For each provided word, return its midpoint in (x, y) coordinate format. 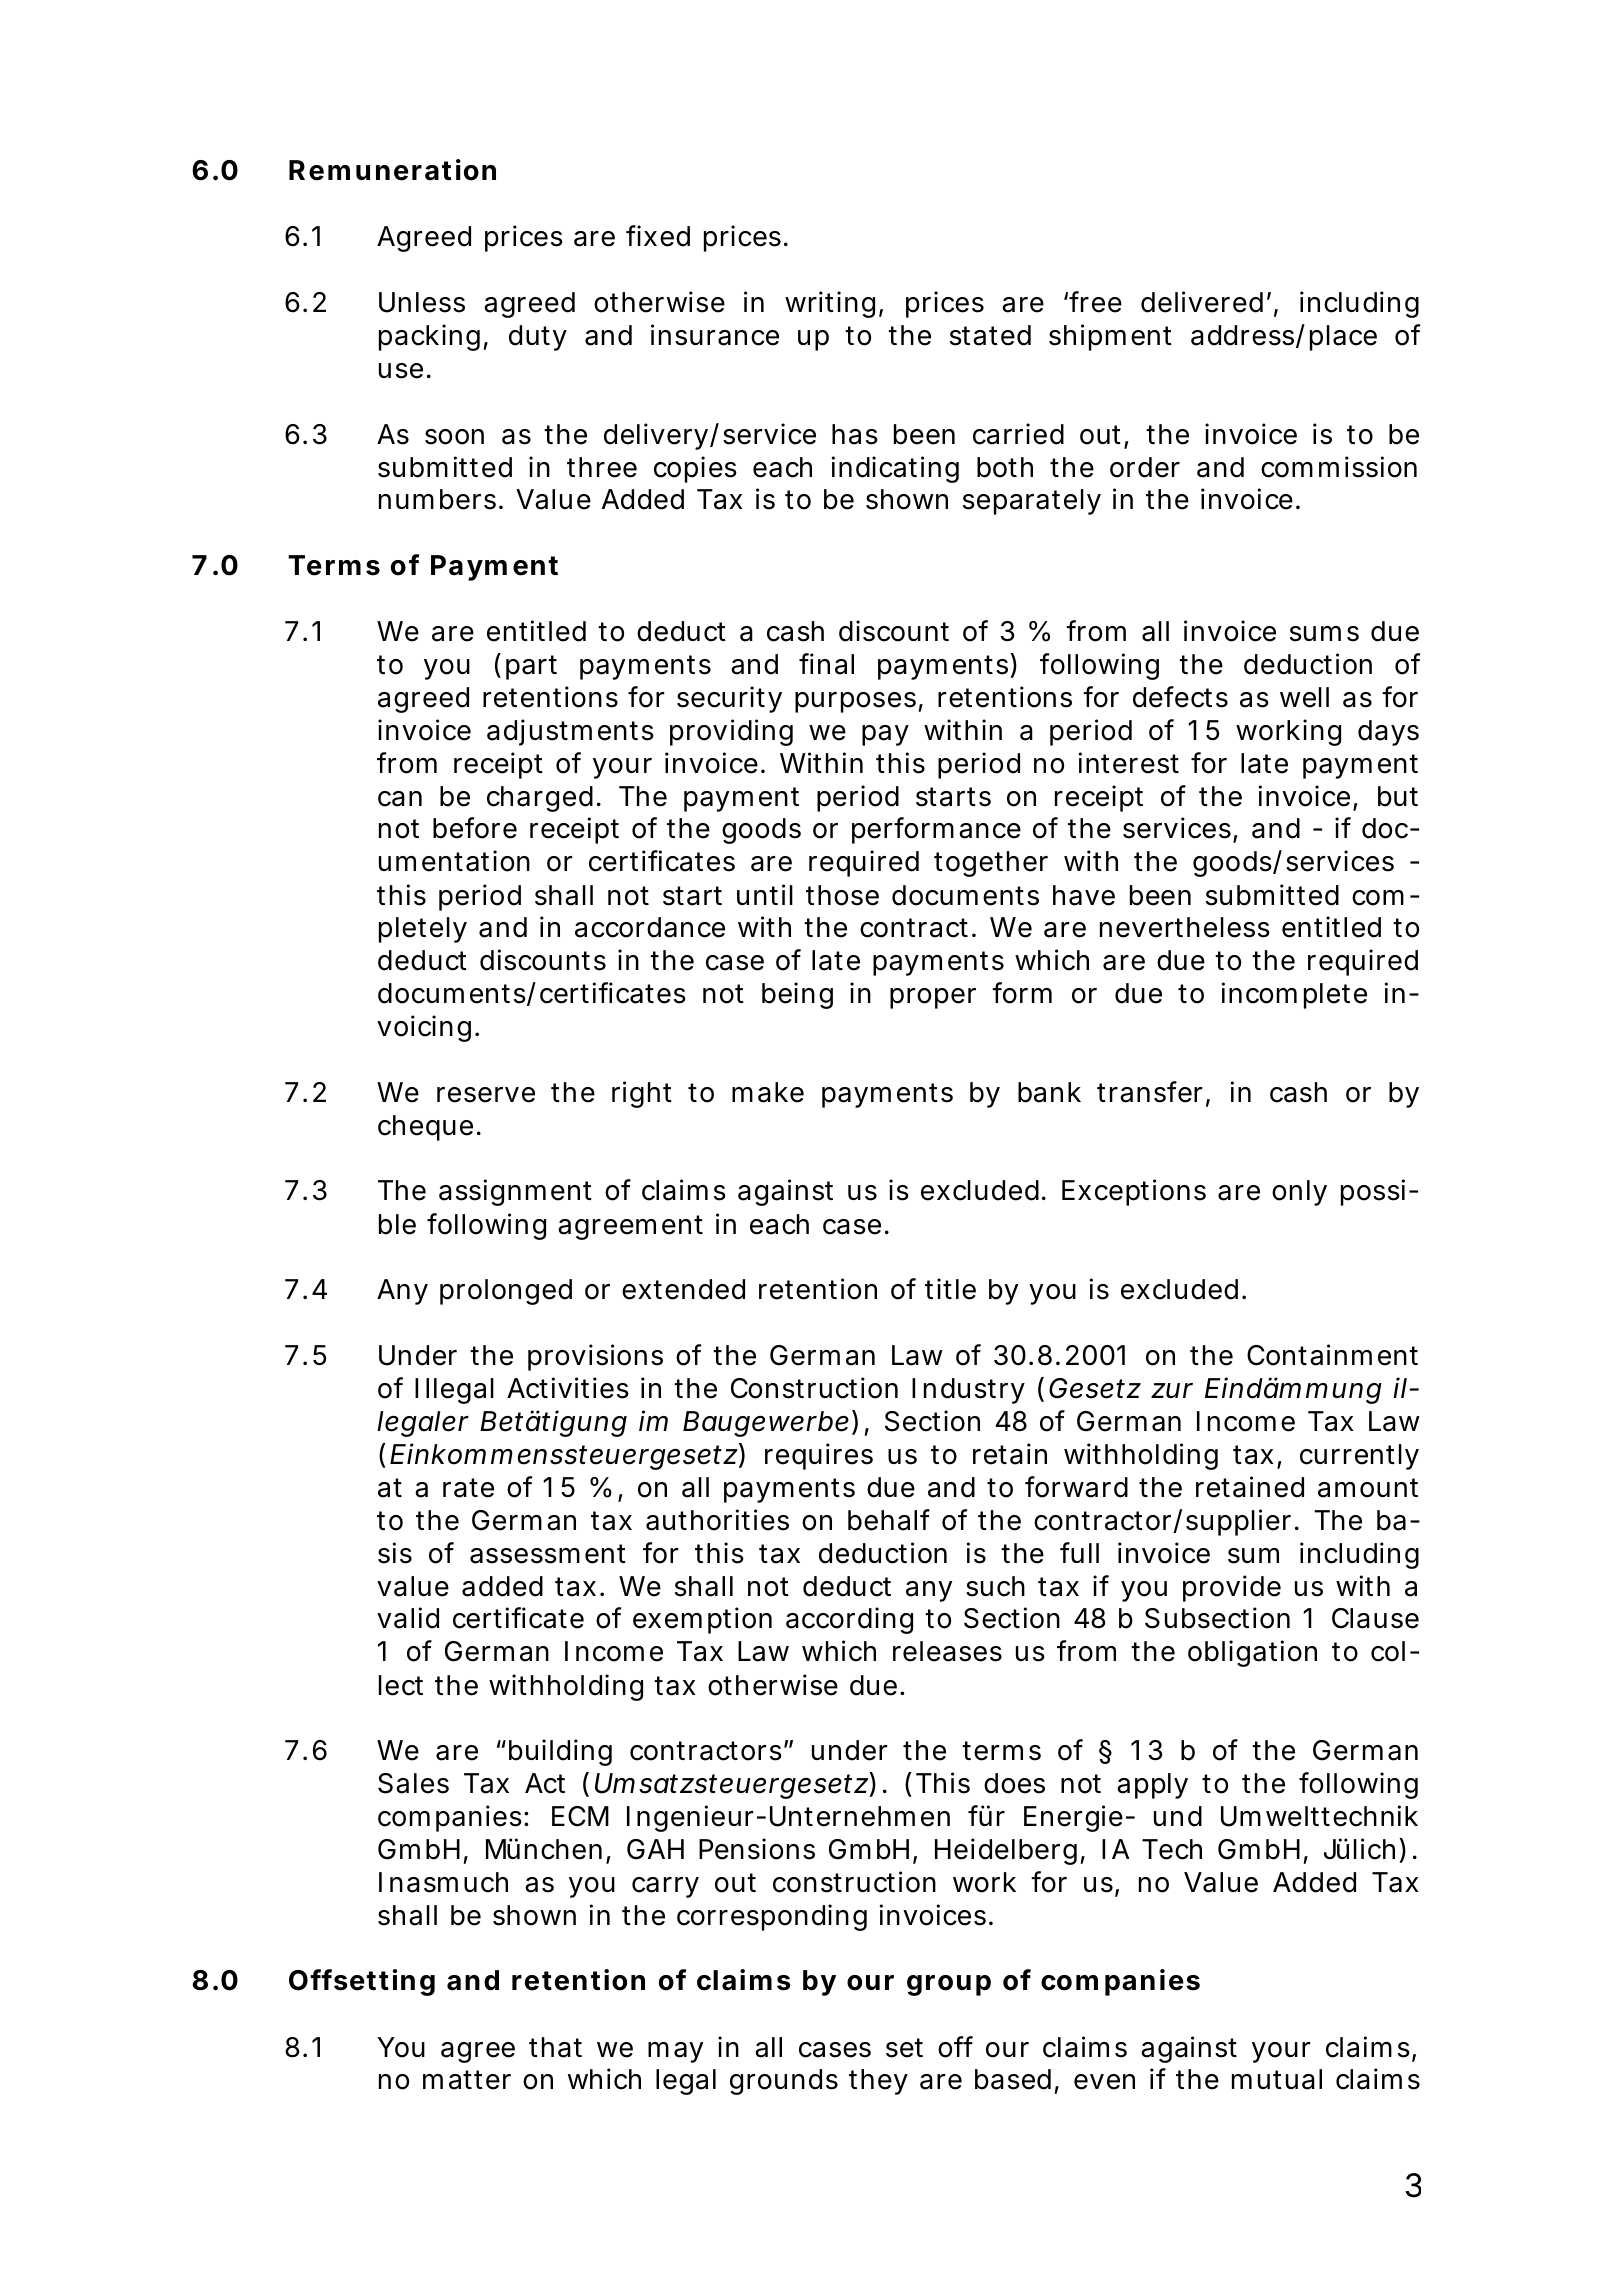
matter (467, 2080)
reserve (486, 1095)
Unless (422, 302)
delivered (1202, 302)
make (768, 1092)
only (1299, 1193)
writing (830, 304)
